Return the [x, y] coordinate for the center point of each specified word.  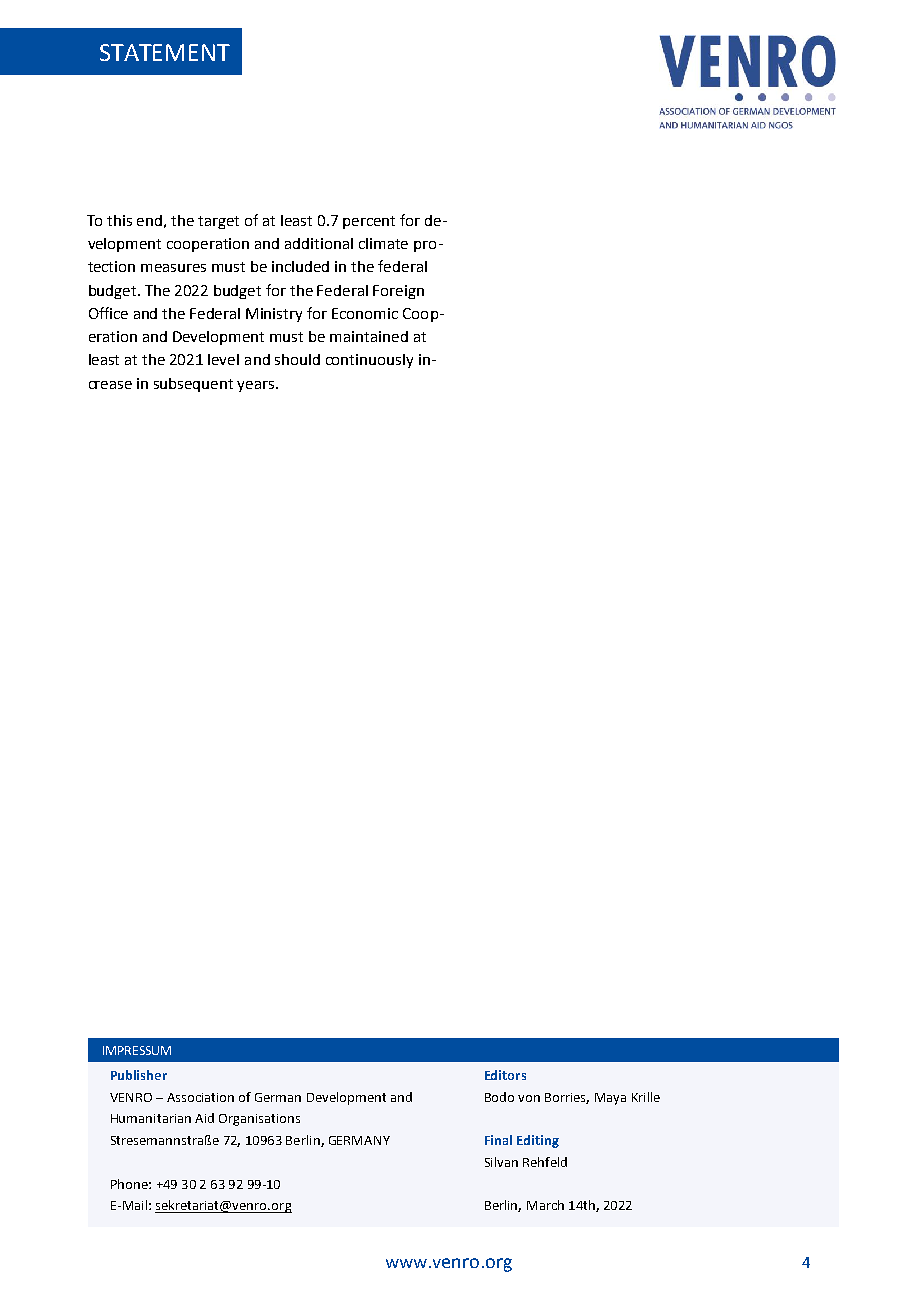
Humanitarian [151, 1118]
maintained [369, 336]
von [529, 1098]
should [297, 359]
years [257, 386]
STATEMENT [165, 52]
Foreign [398, 292]
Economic [365, 313]
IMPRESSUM [137, 1050]
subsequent [193, 385]
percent [369, 222]
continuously [369, 361]
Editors [505, 1075]
